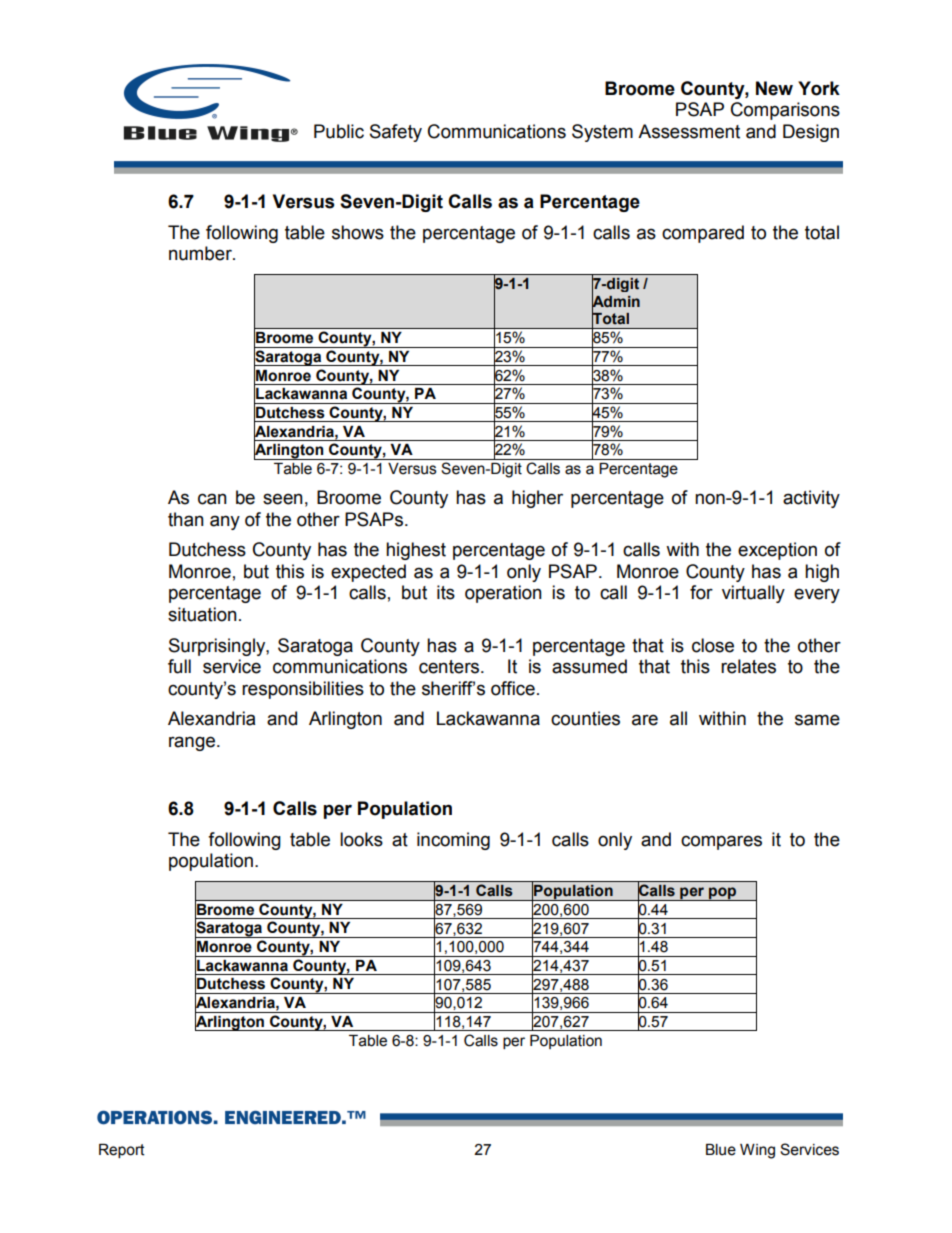 Image resolution: width=952 pixels, height=1233 pixels. I want to click on compares, so click(721, 842).
